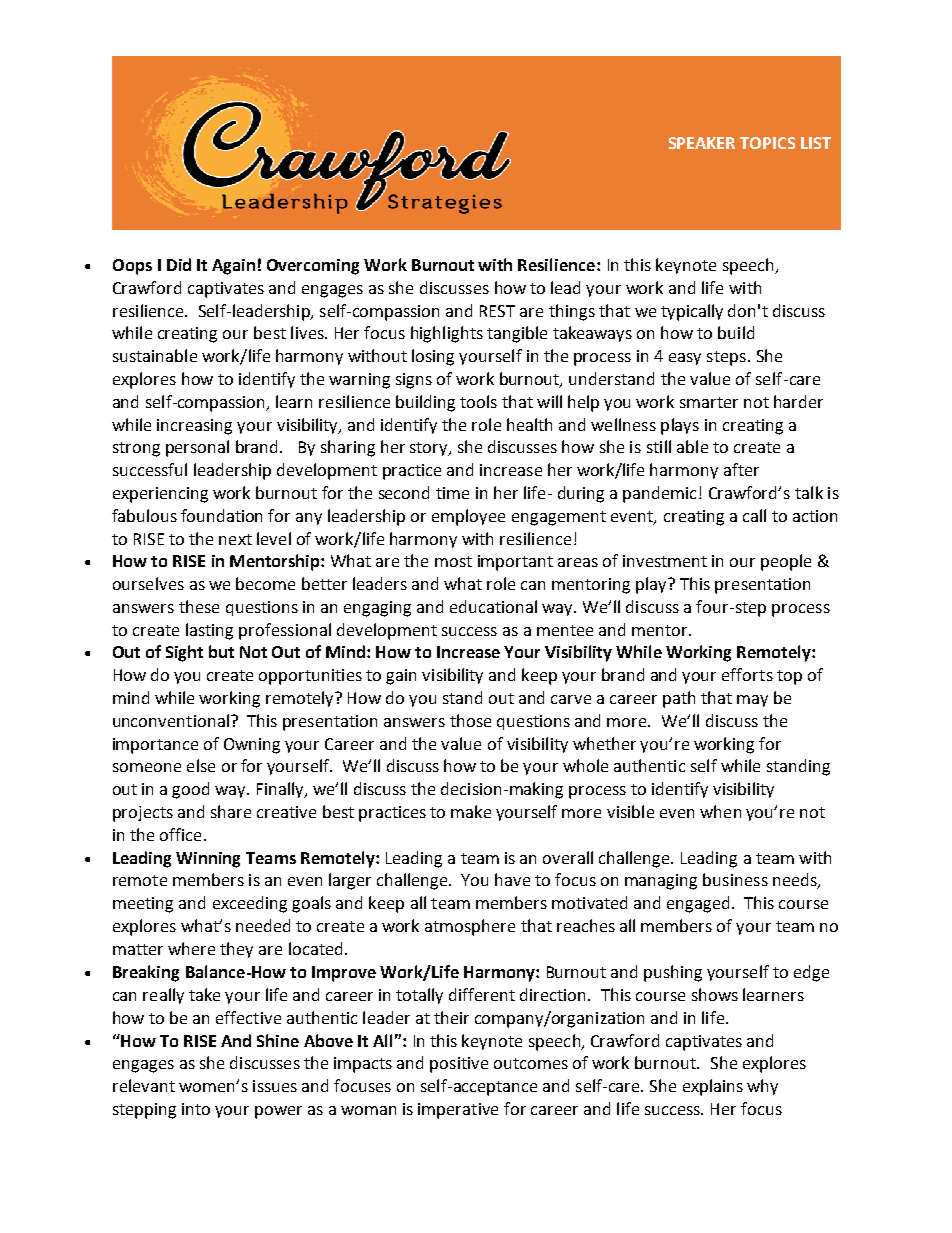 Image resolution: width=952 pixels, height=1233 pixels. I want to click on positive, so click(459, 1065).
